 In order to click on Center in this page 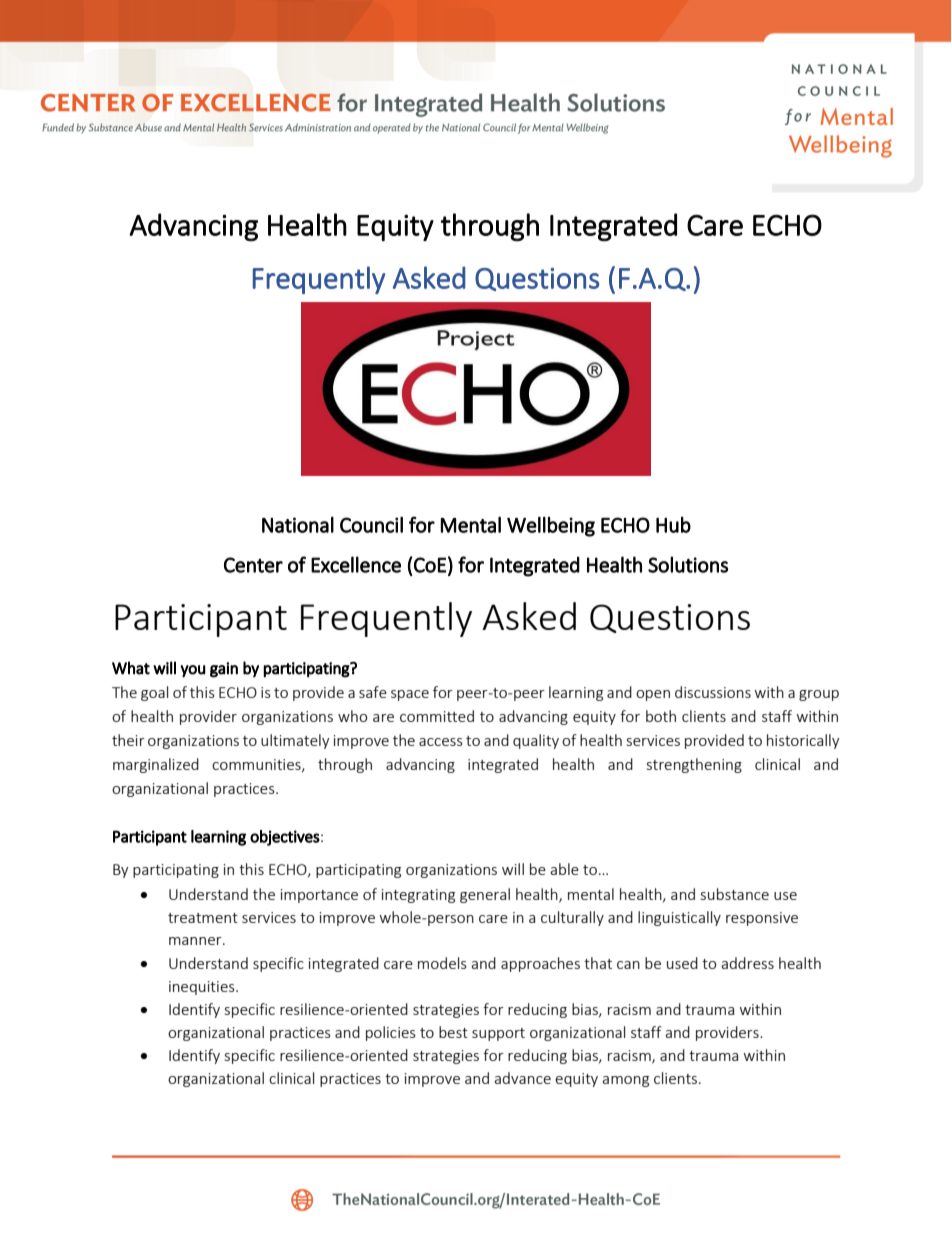, I will do `click(253, 565)`.
